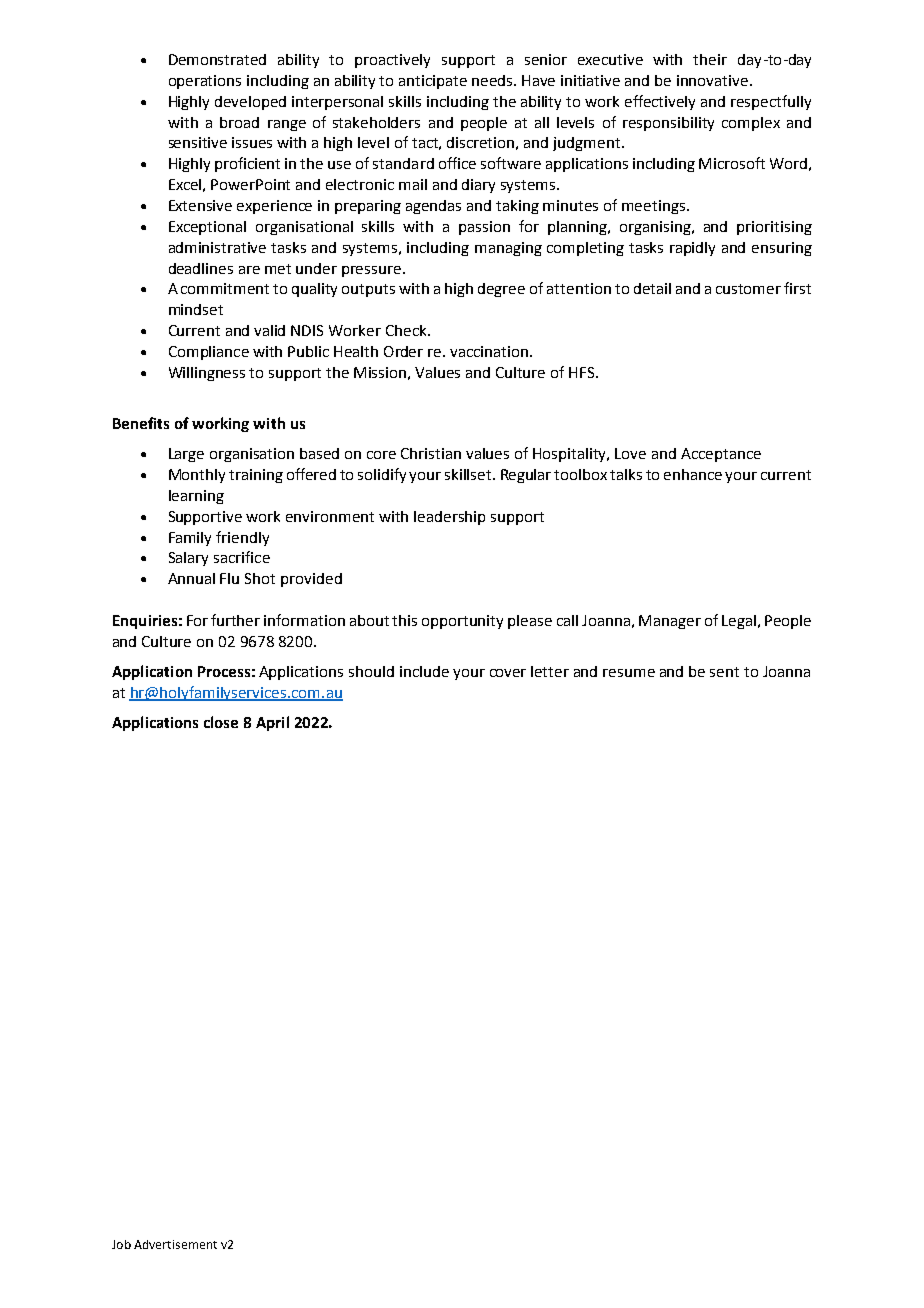 Image resolution: width=924 pixels, height=1308 pixels. What do you see at coordinates (205, 82) in the screenshot?
I see `operations` at bounding box center [205, 82].
